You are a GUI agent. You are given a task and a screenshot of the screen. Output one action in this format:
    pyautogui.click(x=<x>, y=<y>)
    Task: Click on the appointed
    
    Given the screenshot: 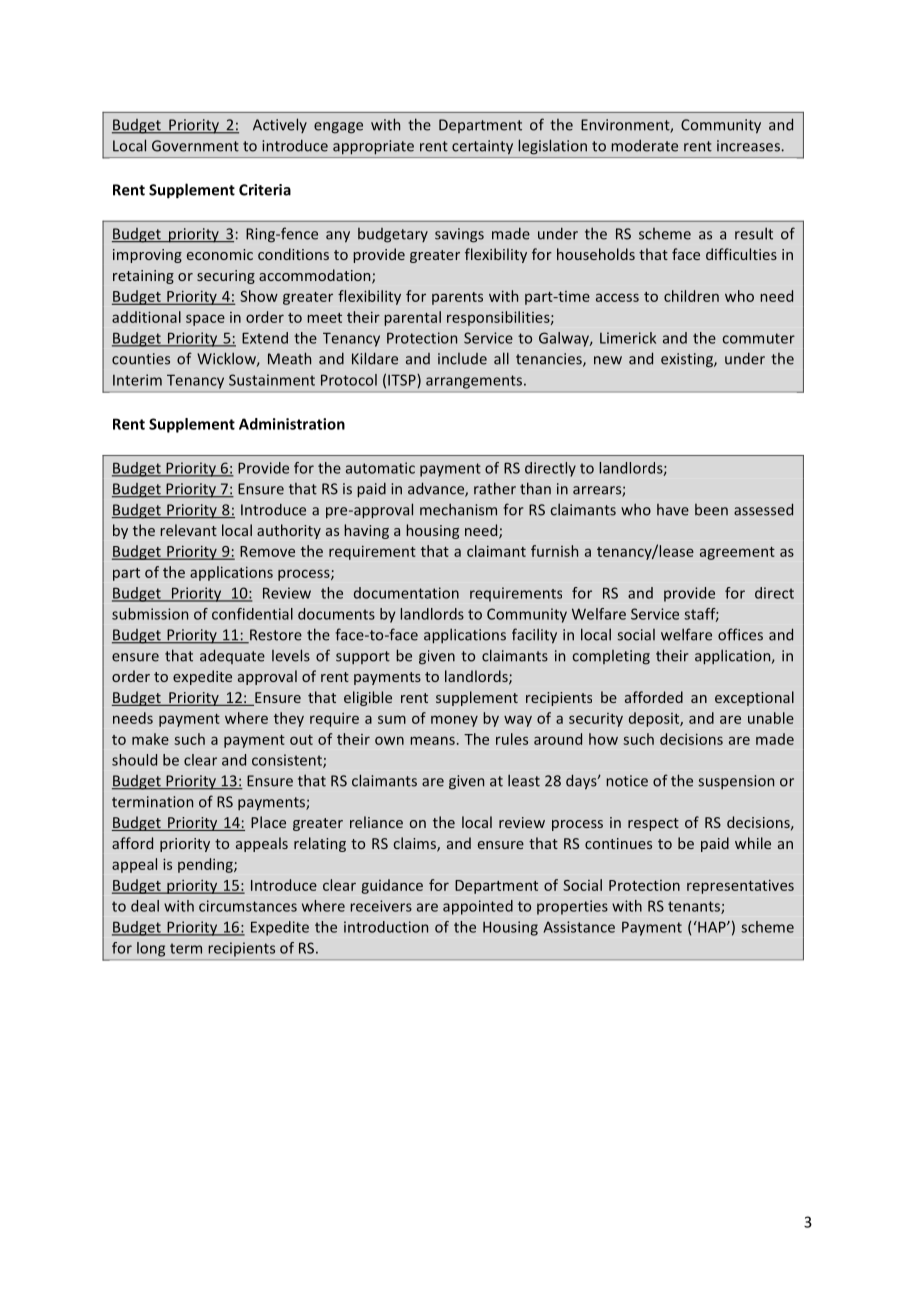 What is the action you would take?
    pyautogui.click(x=478, y=907)
